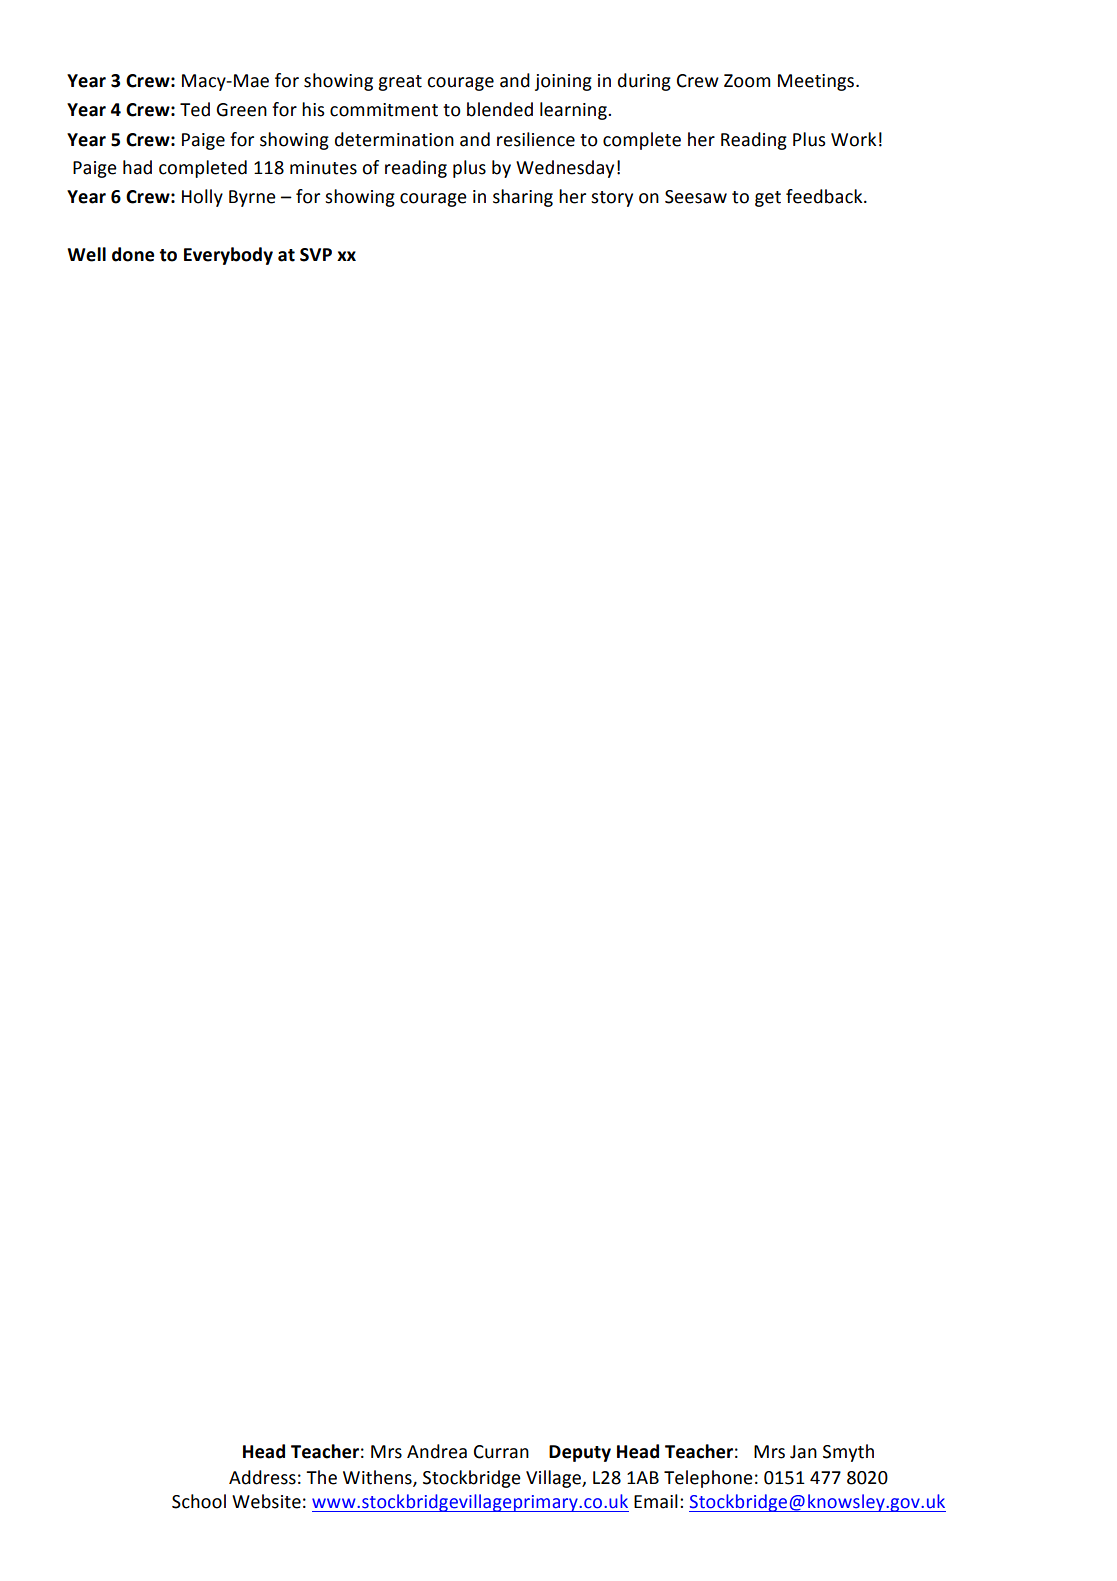 This screenshot has width=1117, height=1581. I want to click on blended, so click(500, 109).
